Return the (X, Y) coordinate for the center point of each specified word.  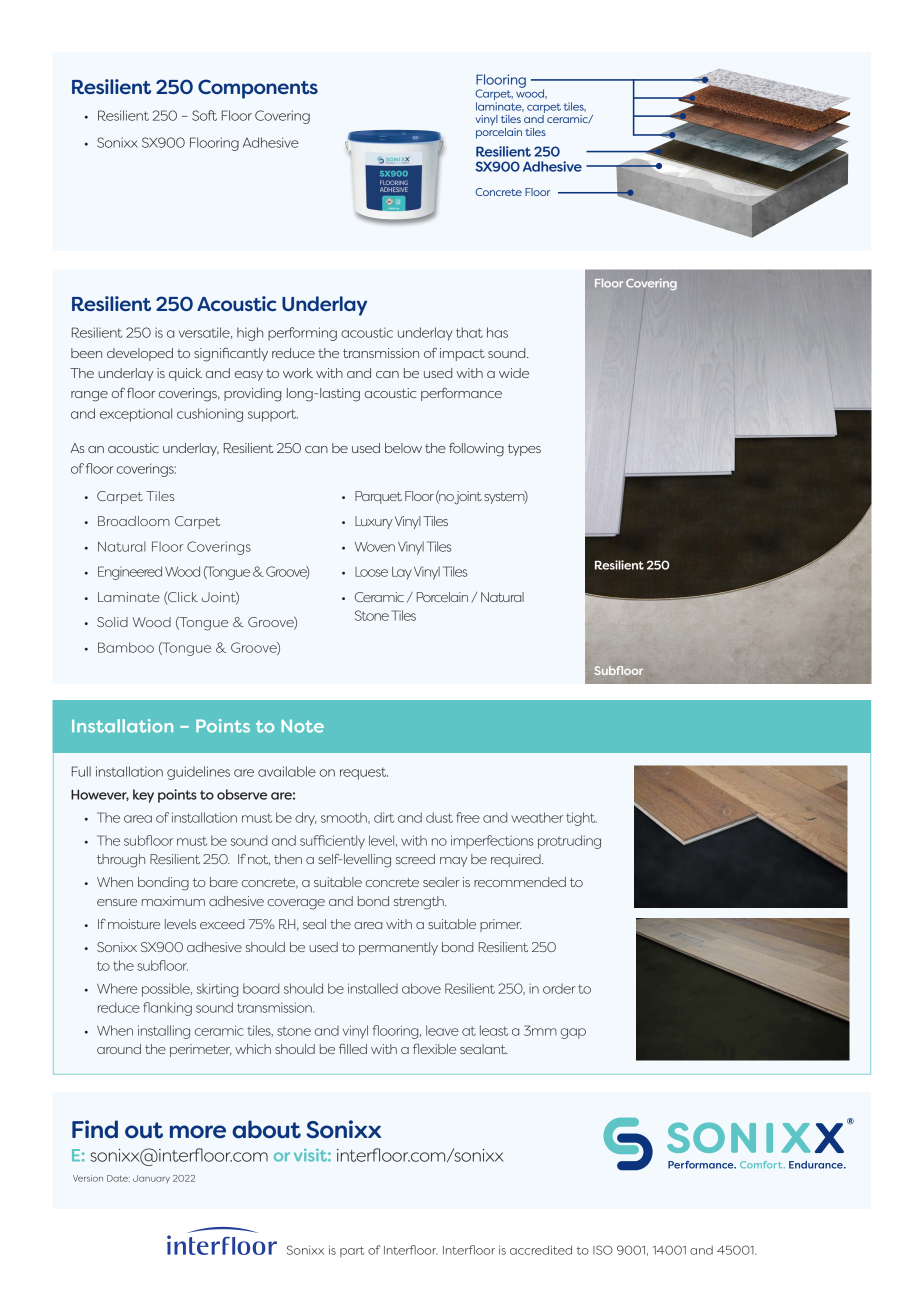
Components (258, 89)
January (151, 1179)
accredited (541, 1250)
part (352, 1251)
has (497, 332)
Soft (204, 115)
